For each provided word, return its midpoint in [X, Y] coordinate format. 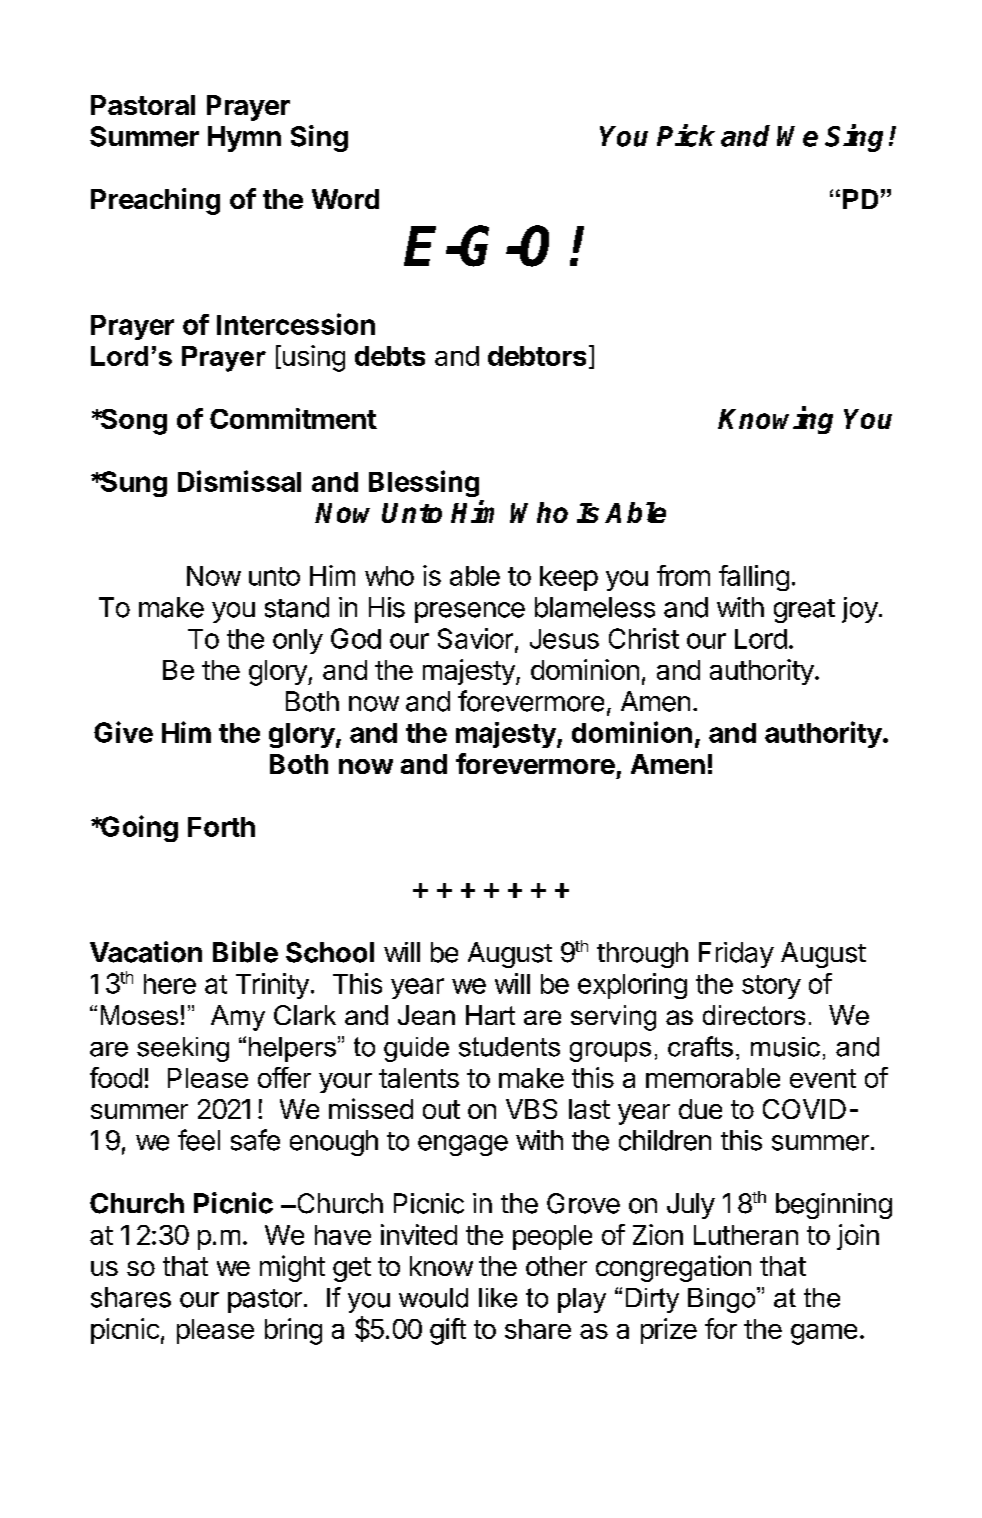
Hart [490, 1015]
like [498, 1298]
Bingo [723, 1300]
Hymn [244, 139]
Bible [245, 952]
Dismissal [239, 481]
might [292, 1268]
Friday [736, 955]
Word [345, 199]
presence [470, 612]
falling [754, 578]
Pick [686, 135]
